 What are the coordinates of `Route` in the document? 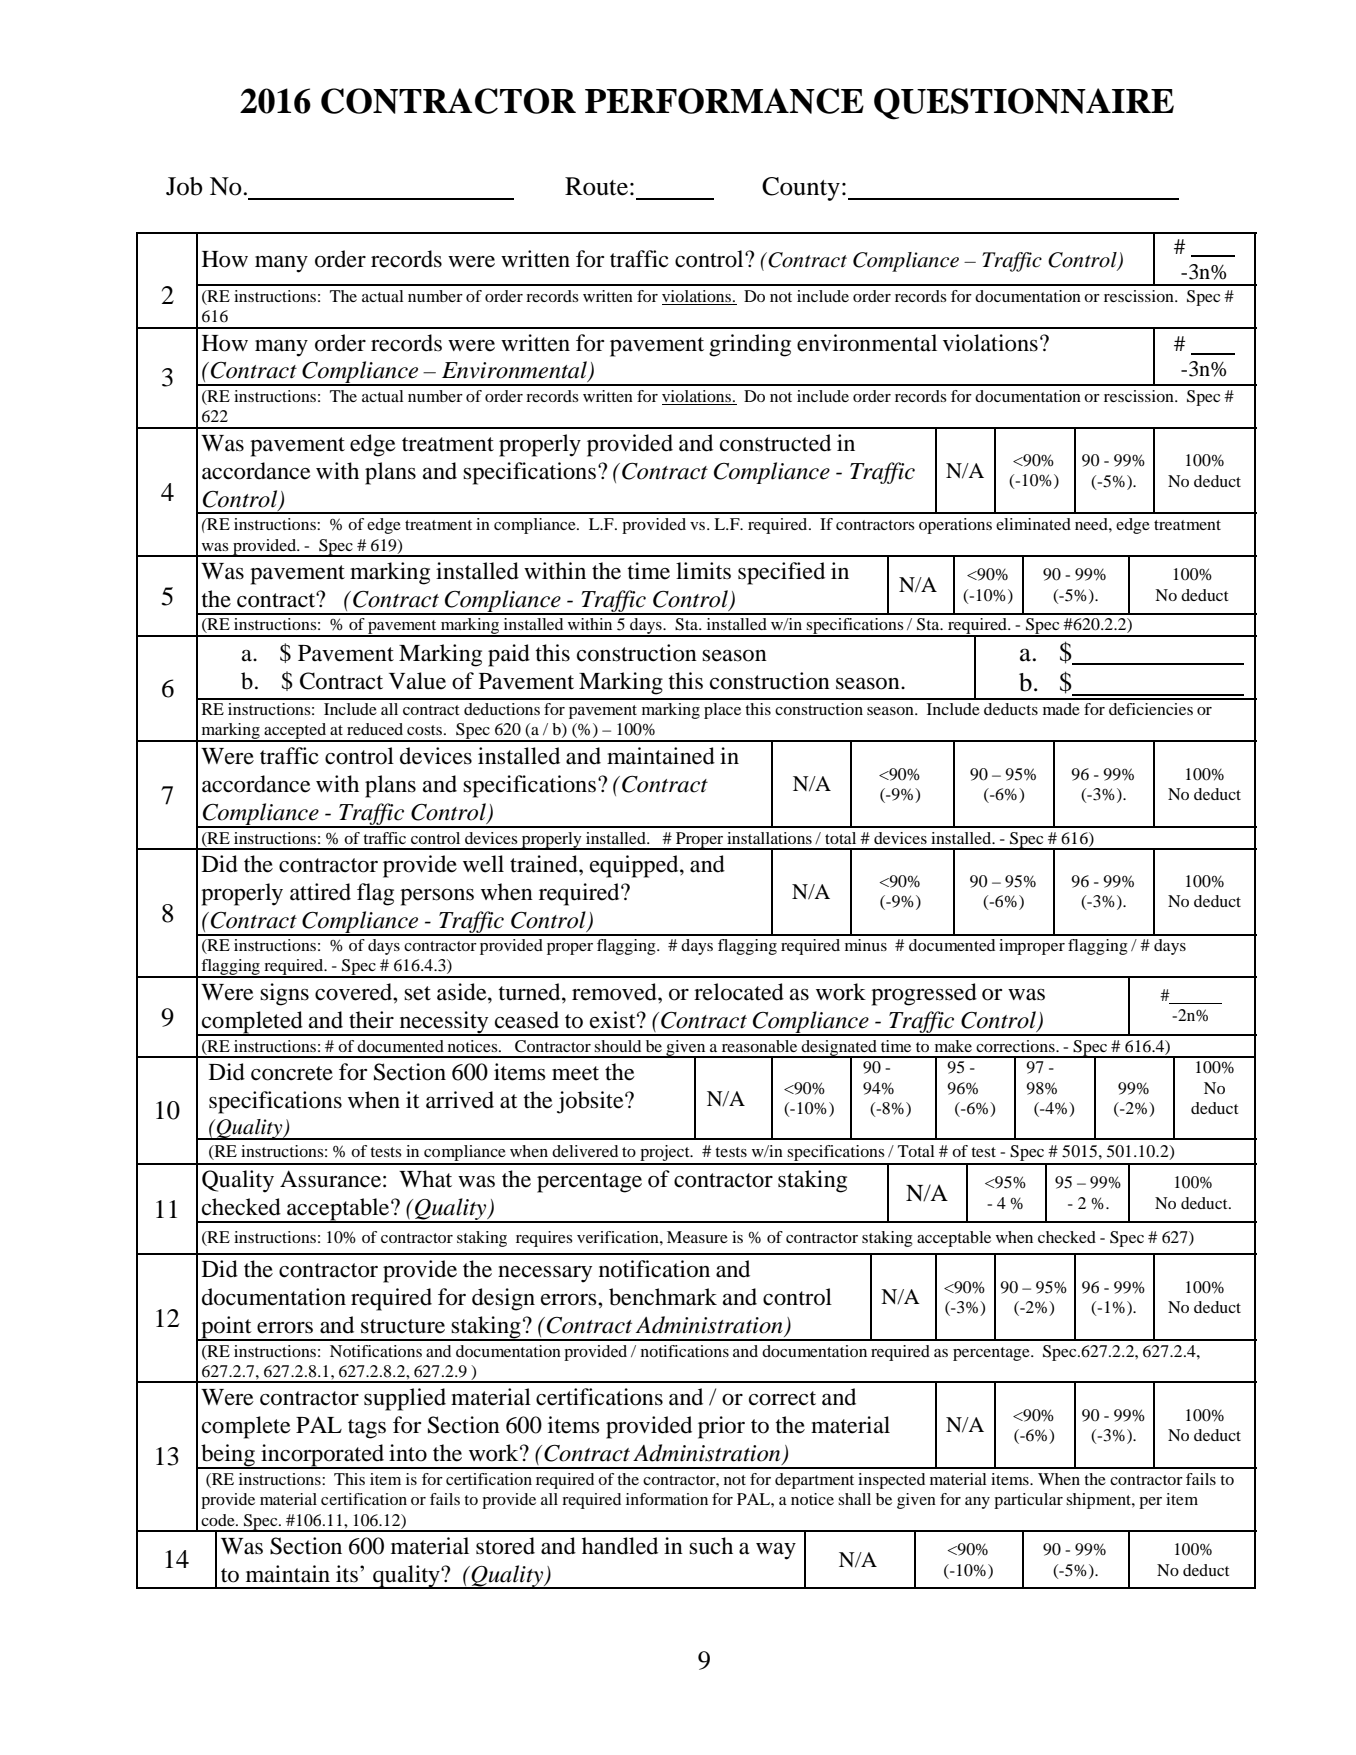 It's located at (596, 186).
